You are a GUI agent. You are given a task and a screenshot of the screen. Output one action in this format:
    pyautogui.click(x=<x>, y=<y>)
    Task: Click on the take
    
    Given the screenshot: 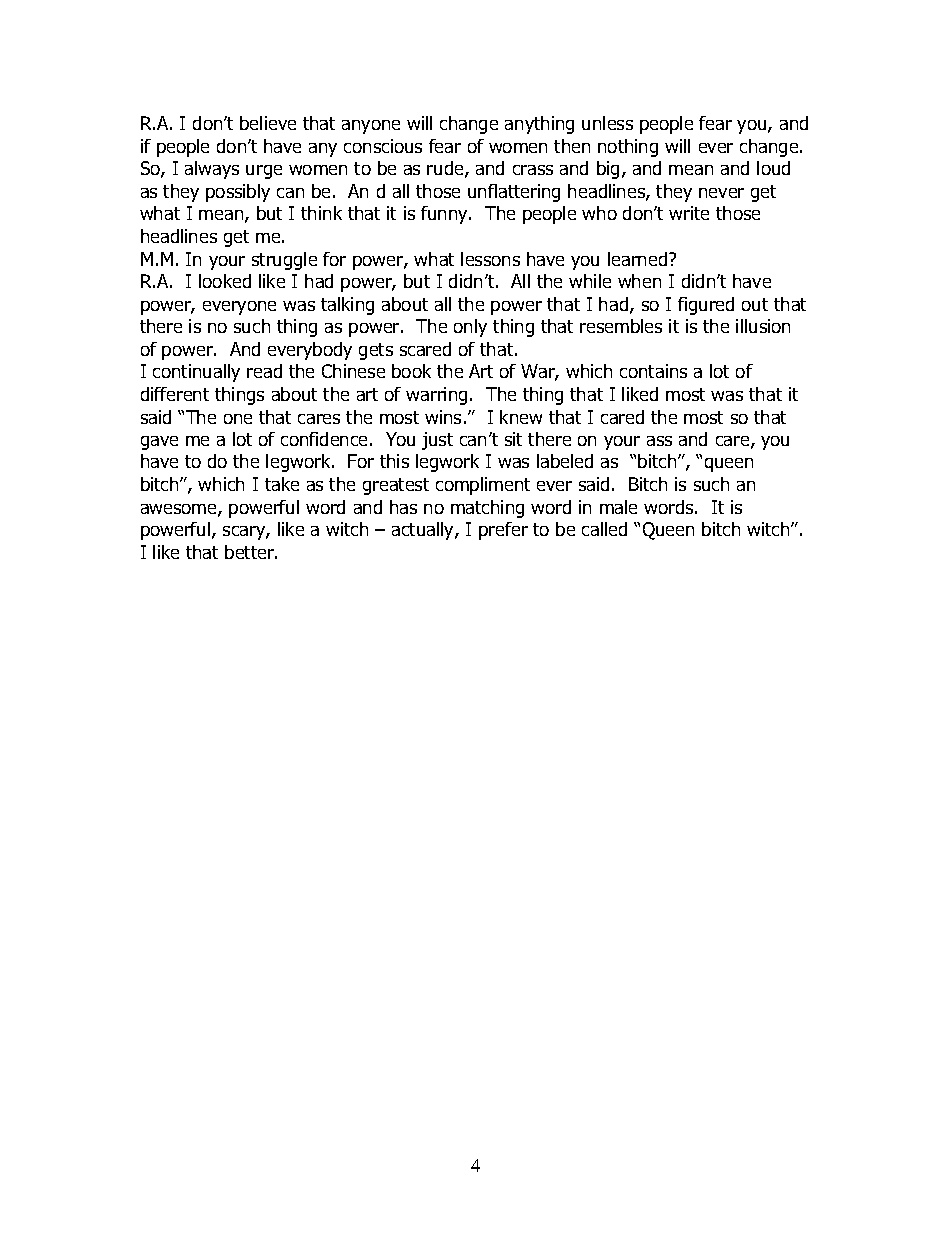 What is the action you would take?
    pyautogui.click(x=282, y=484)
